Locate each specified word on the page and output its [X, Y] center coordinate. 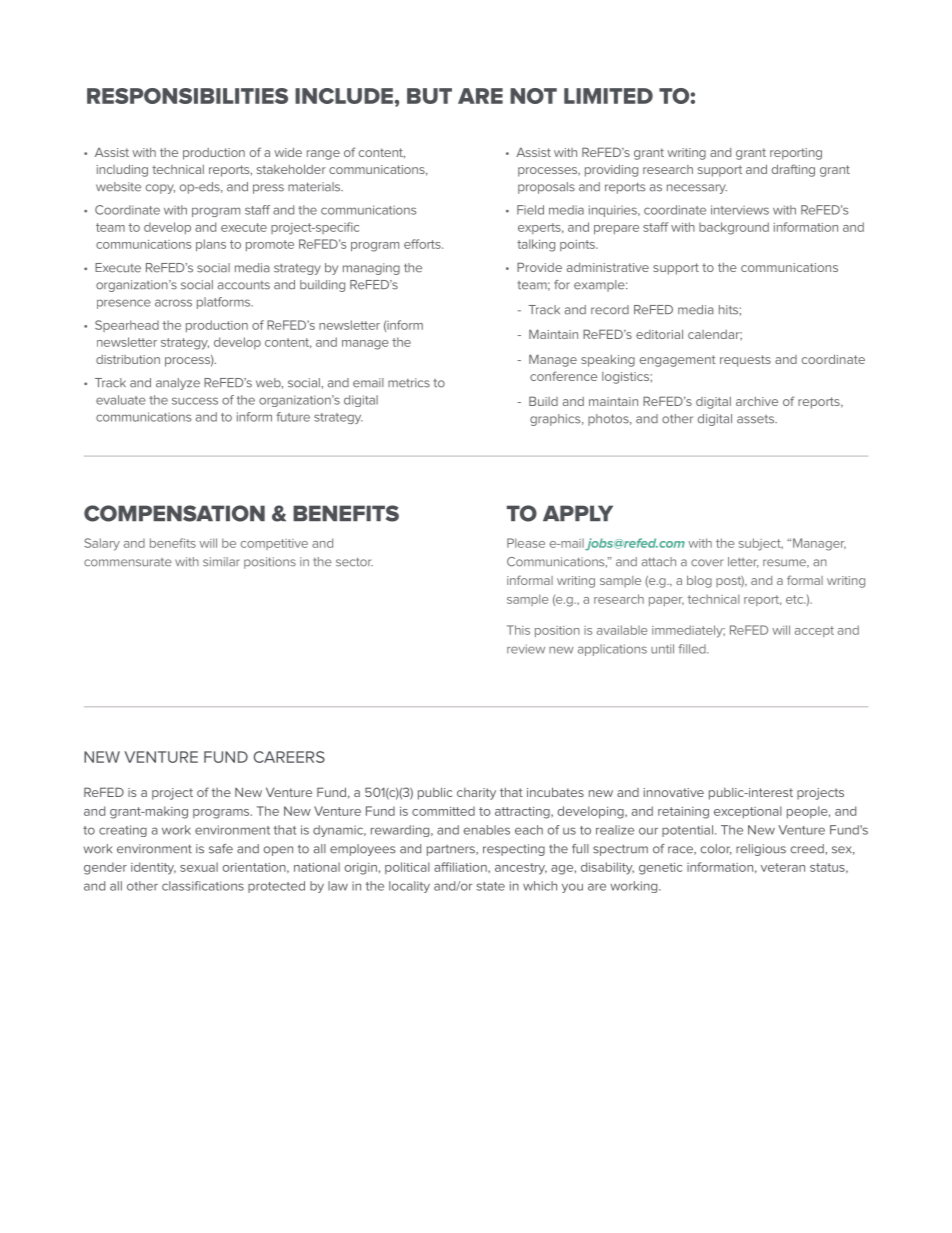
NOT [533, 96]
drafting [793, 170]
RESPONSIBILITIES [187, 96]
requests [745, 361]
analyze [178, 384]
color [716, 849]
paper [666, 601]
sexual [199, 867]
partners [452, 850]
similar [221, 562]
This [518, 630]
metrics [409, 383]
